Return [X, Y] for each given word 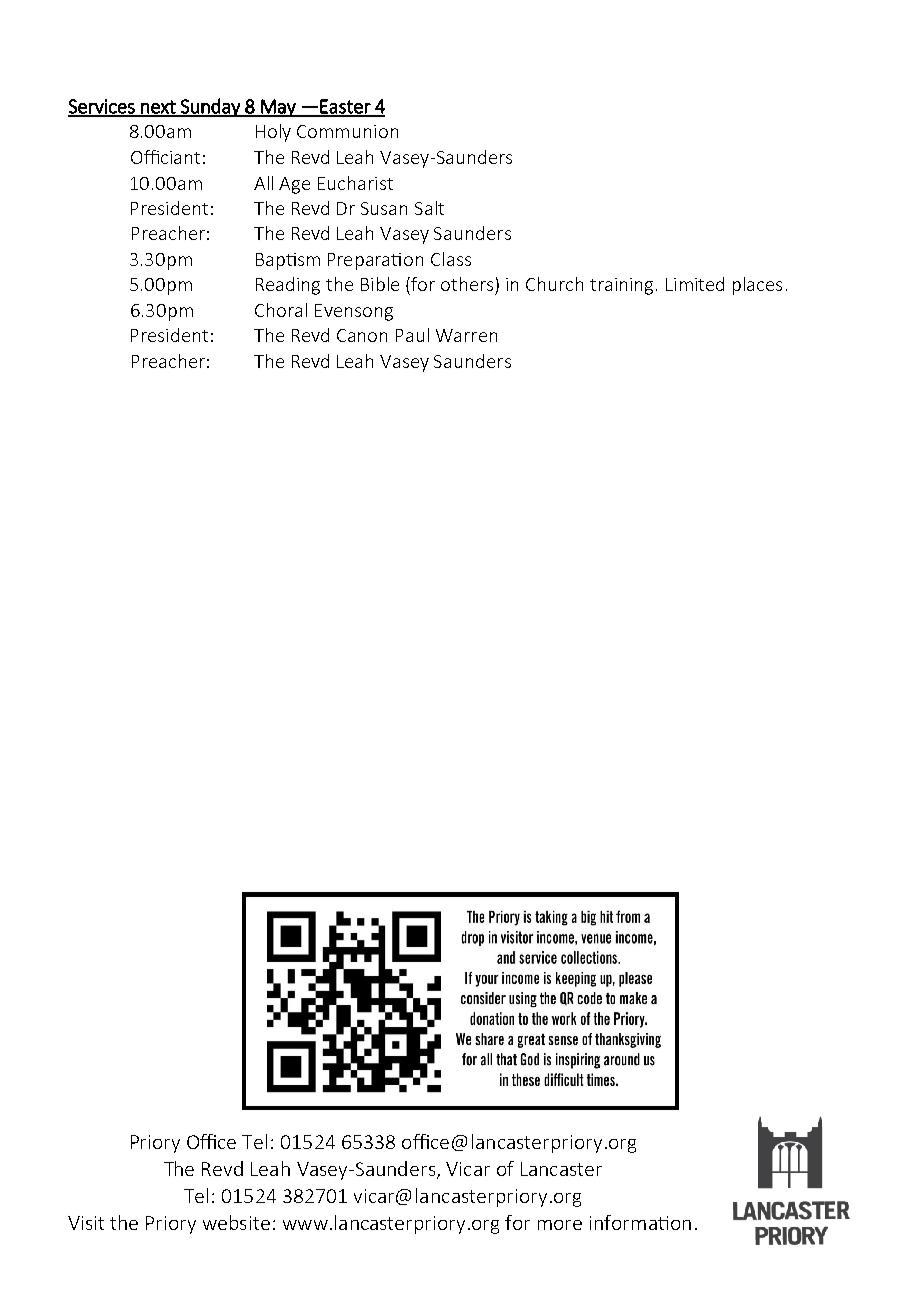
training [621, 286]
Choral [281, 310]
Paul [412, 335]
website [236, 1222]
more [560, 1225]
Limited [695, 284]
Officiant [165, 157]
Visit [86, 1223]
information [640, 1222]
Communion [347, 131]
